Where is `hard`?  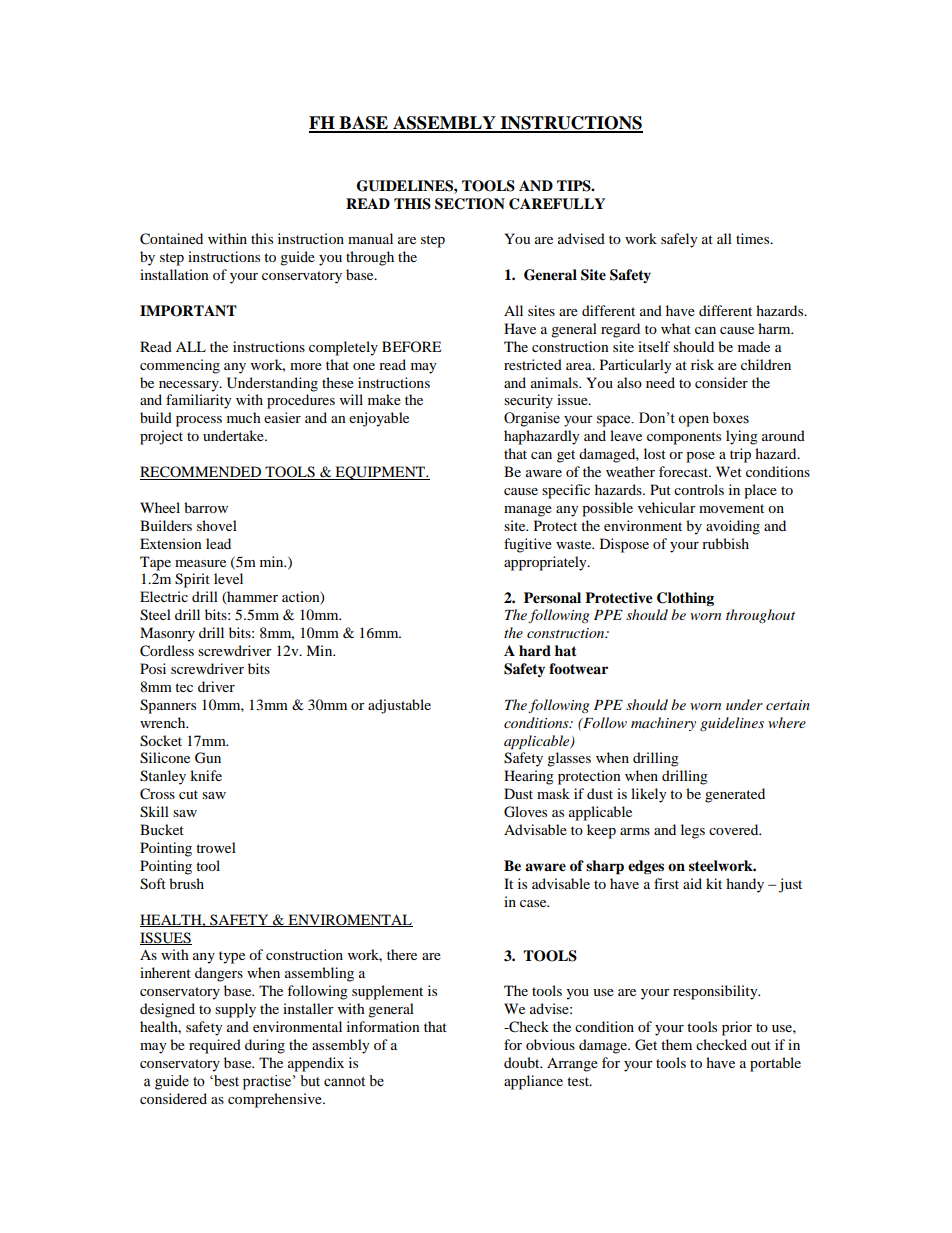
hard is located at coordinates (535, 650).
